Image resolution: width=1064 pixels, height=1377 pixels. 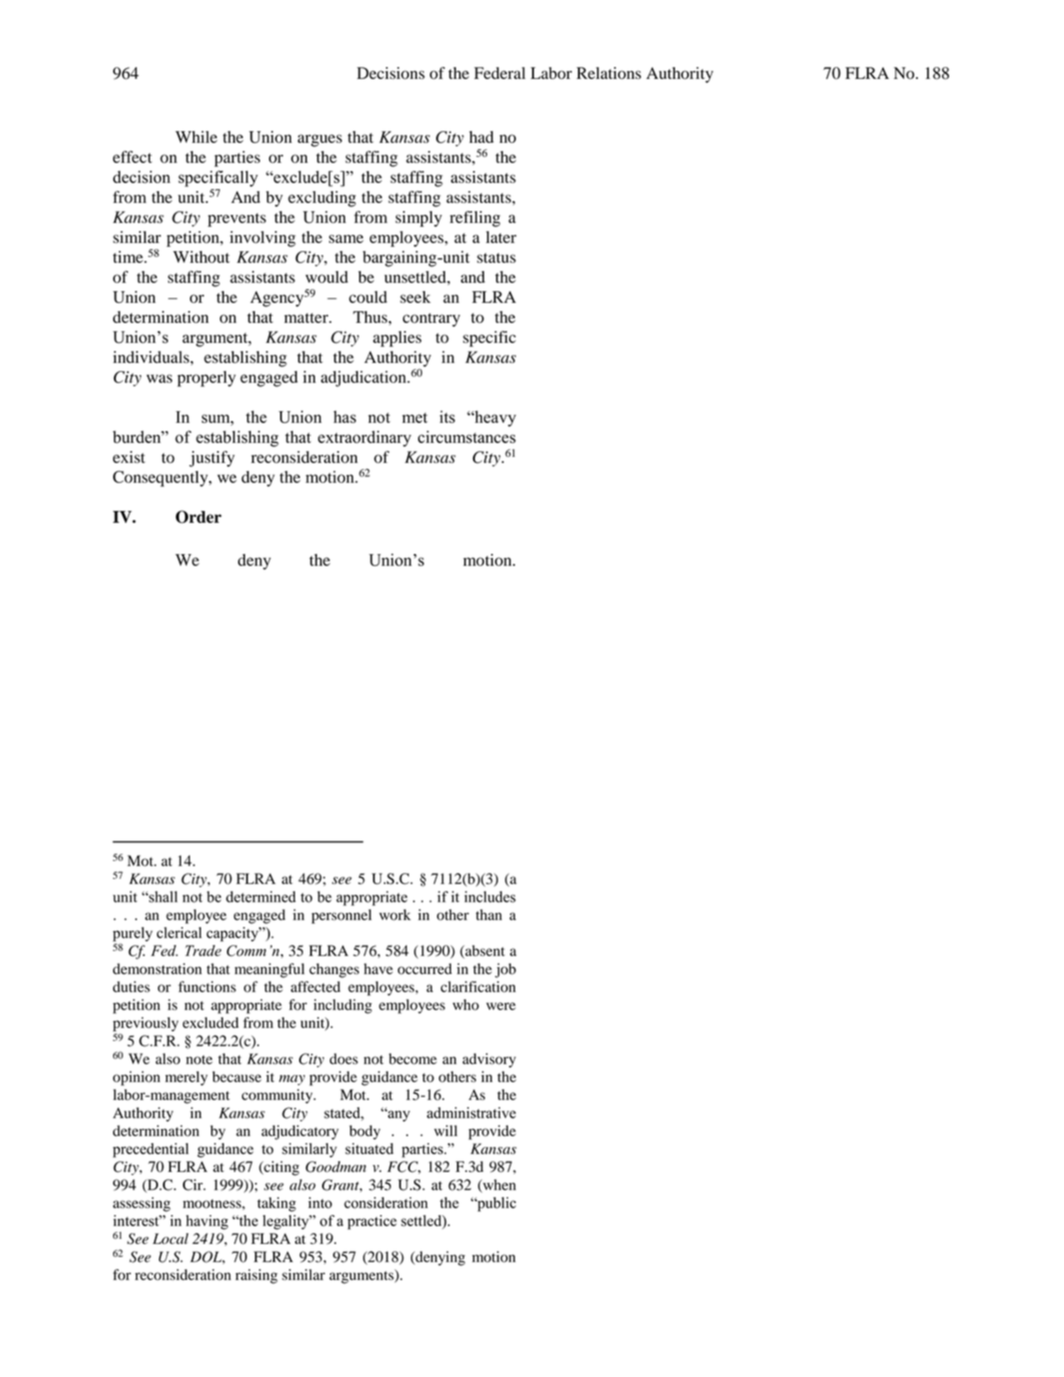 I want to click on clerical, so click(x=179, y=932).
